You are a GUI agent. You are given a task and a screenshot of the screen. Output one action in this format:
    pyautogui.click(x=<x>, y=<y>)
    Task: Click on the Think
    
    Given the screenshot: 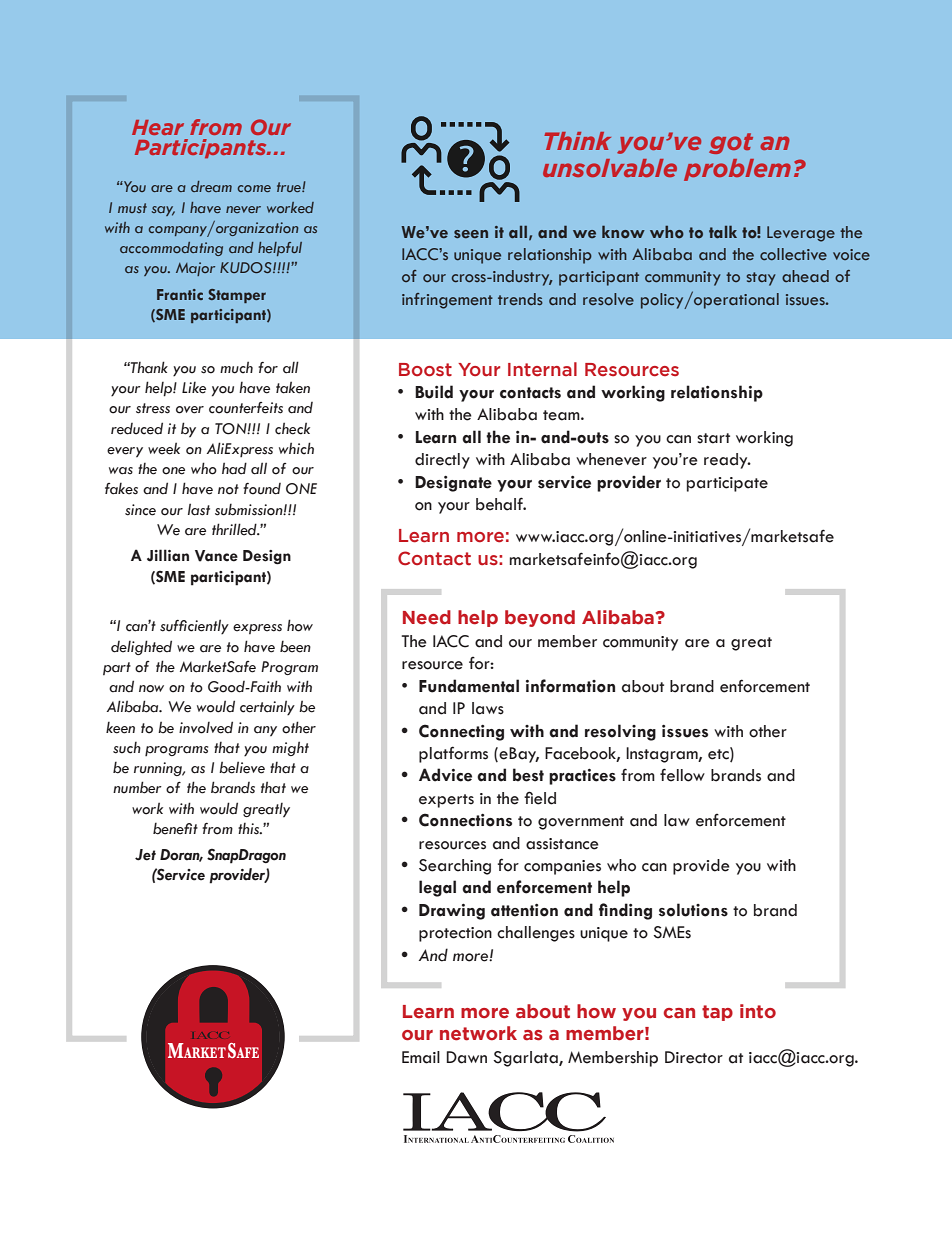 What is the action you would take?
    pyautogui.click(x=577, y=141)
